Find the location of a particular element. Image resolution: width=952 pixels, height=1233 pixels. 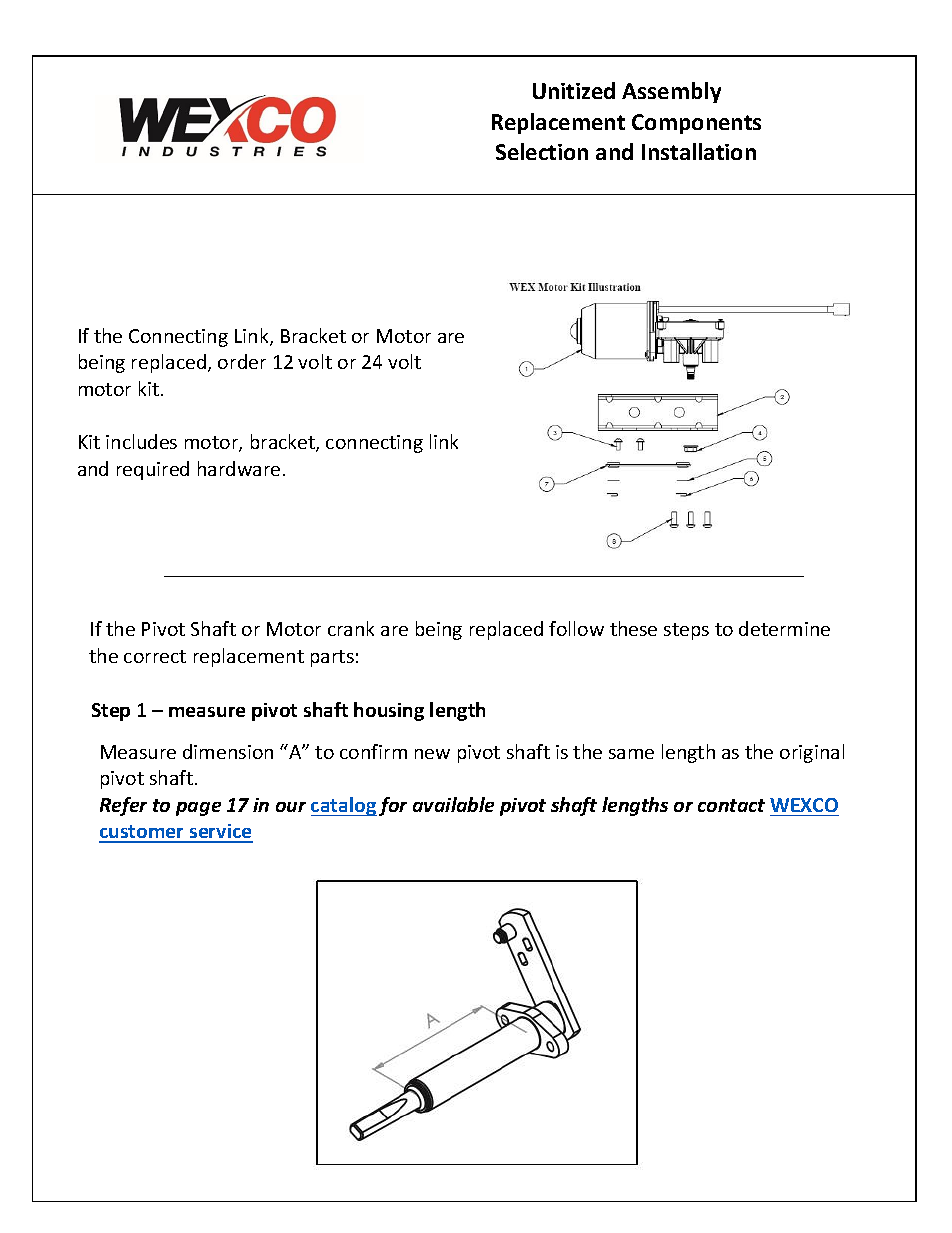

Assembly is located at coordinates (671, 92).
